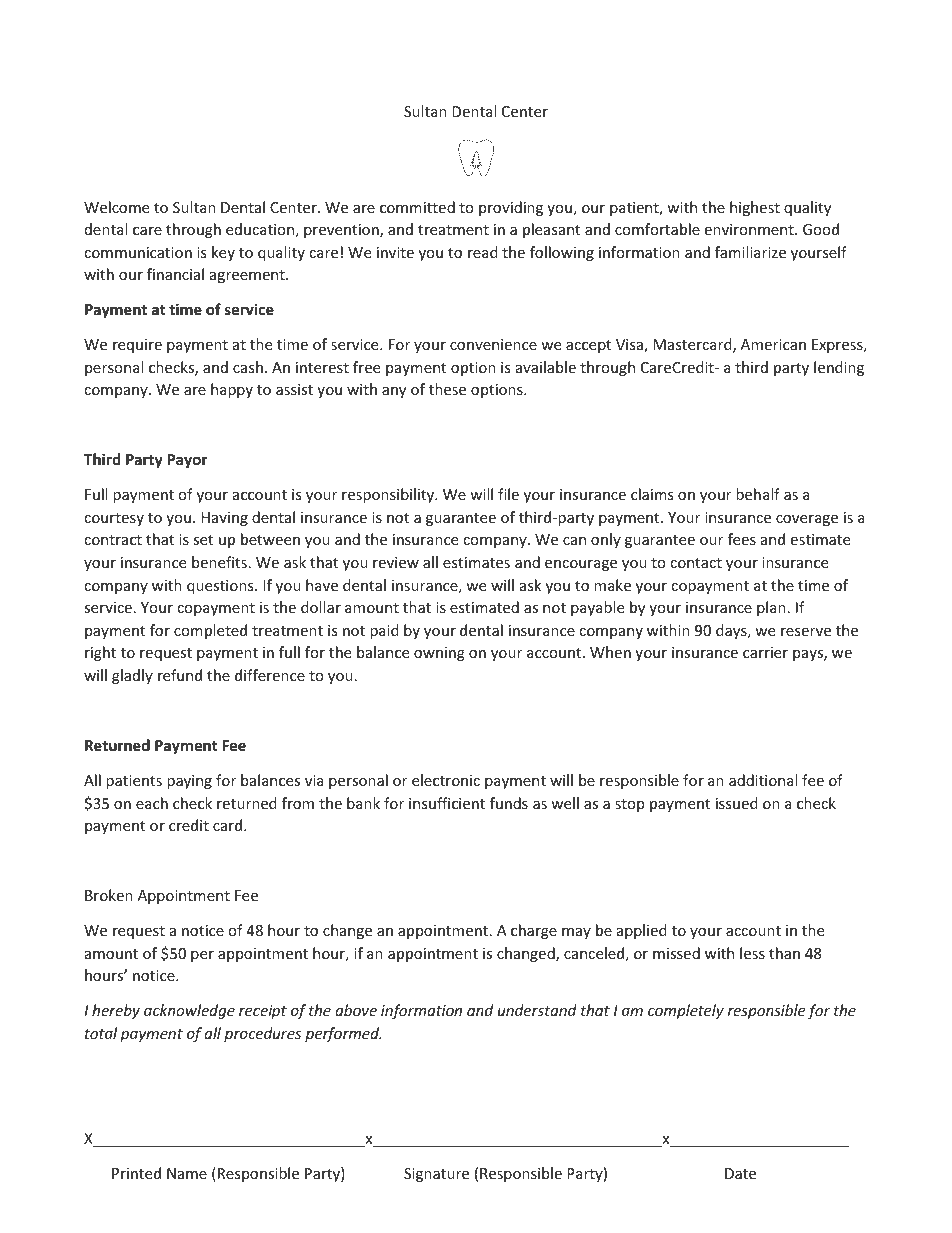 The width and height of the document is (952, 1233). Describe the element at coordinates (152, 803) in the document. I see `each` at that location.
